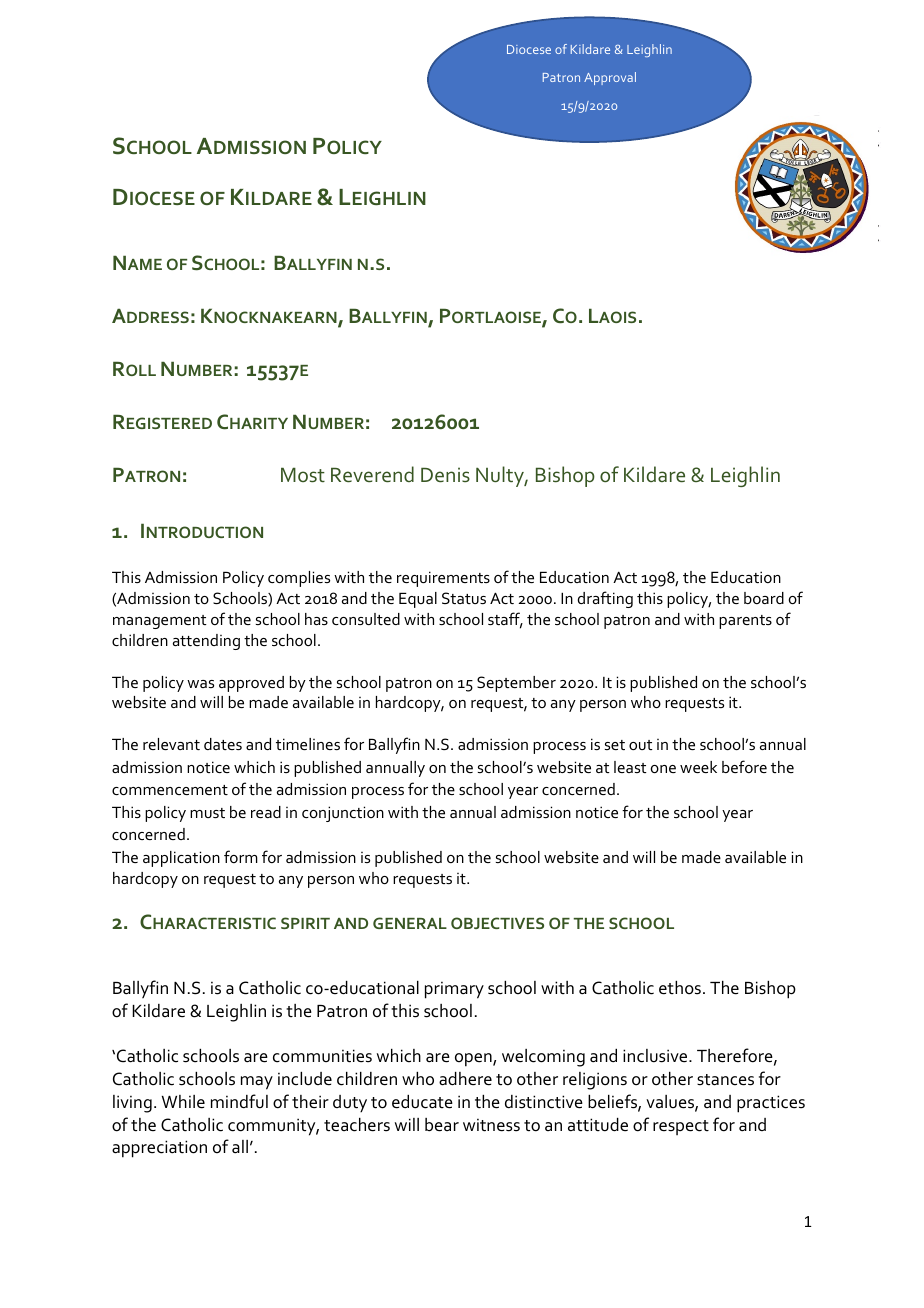 The height and width of the screenshot is (1308, 924). I want to click on bear, so click(442, 1125).
